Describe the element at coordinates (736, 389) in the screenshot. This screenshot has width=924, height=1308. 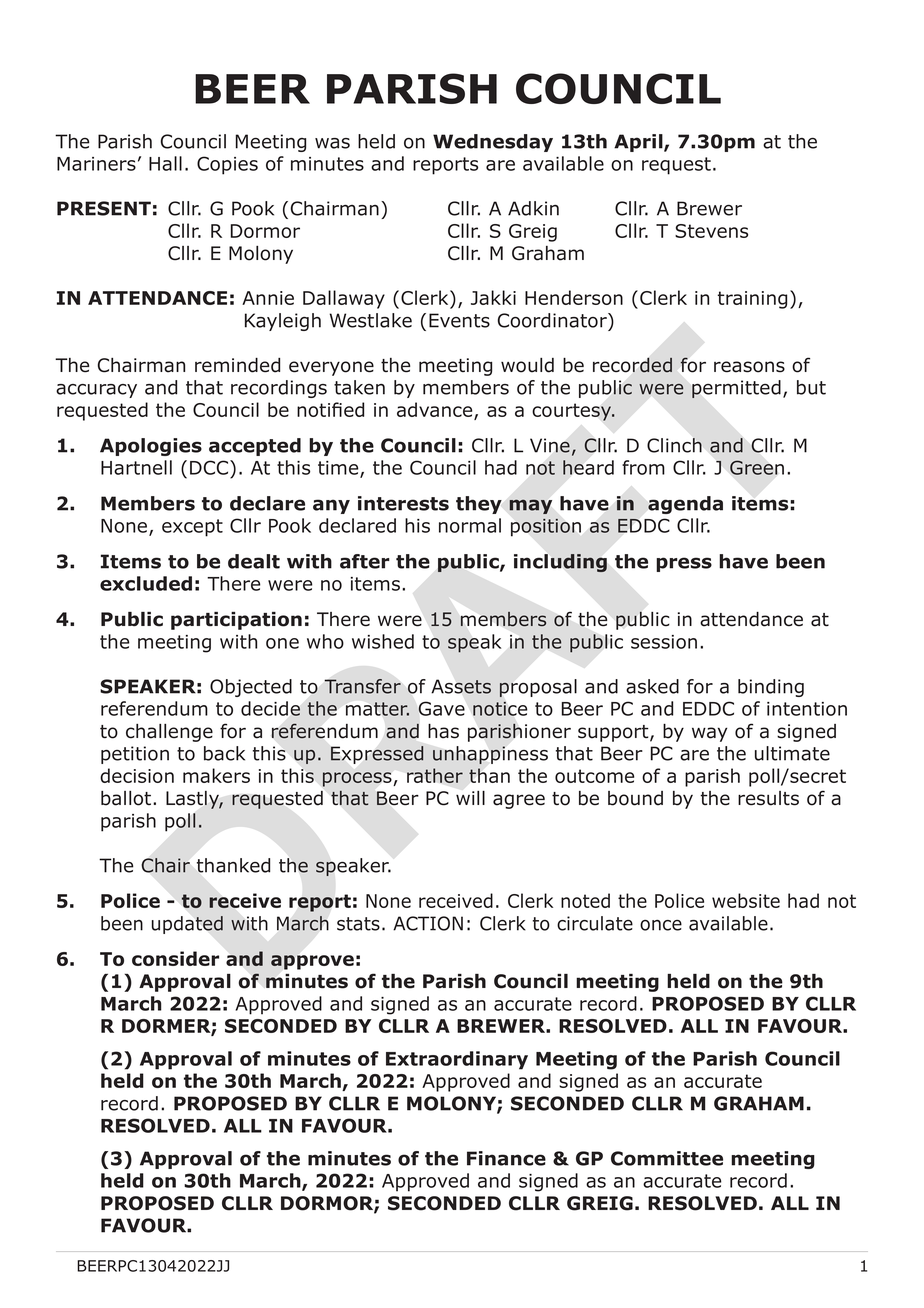
I see `permitted` at that location.
